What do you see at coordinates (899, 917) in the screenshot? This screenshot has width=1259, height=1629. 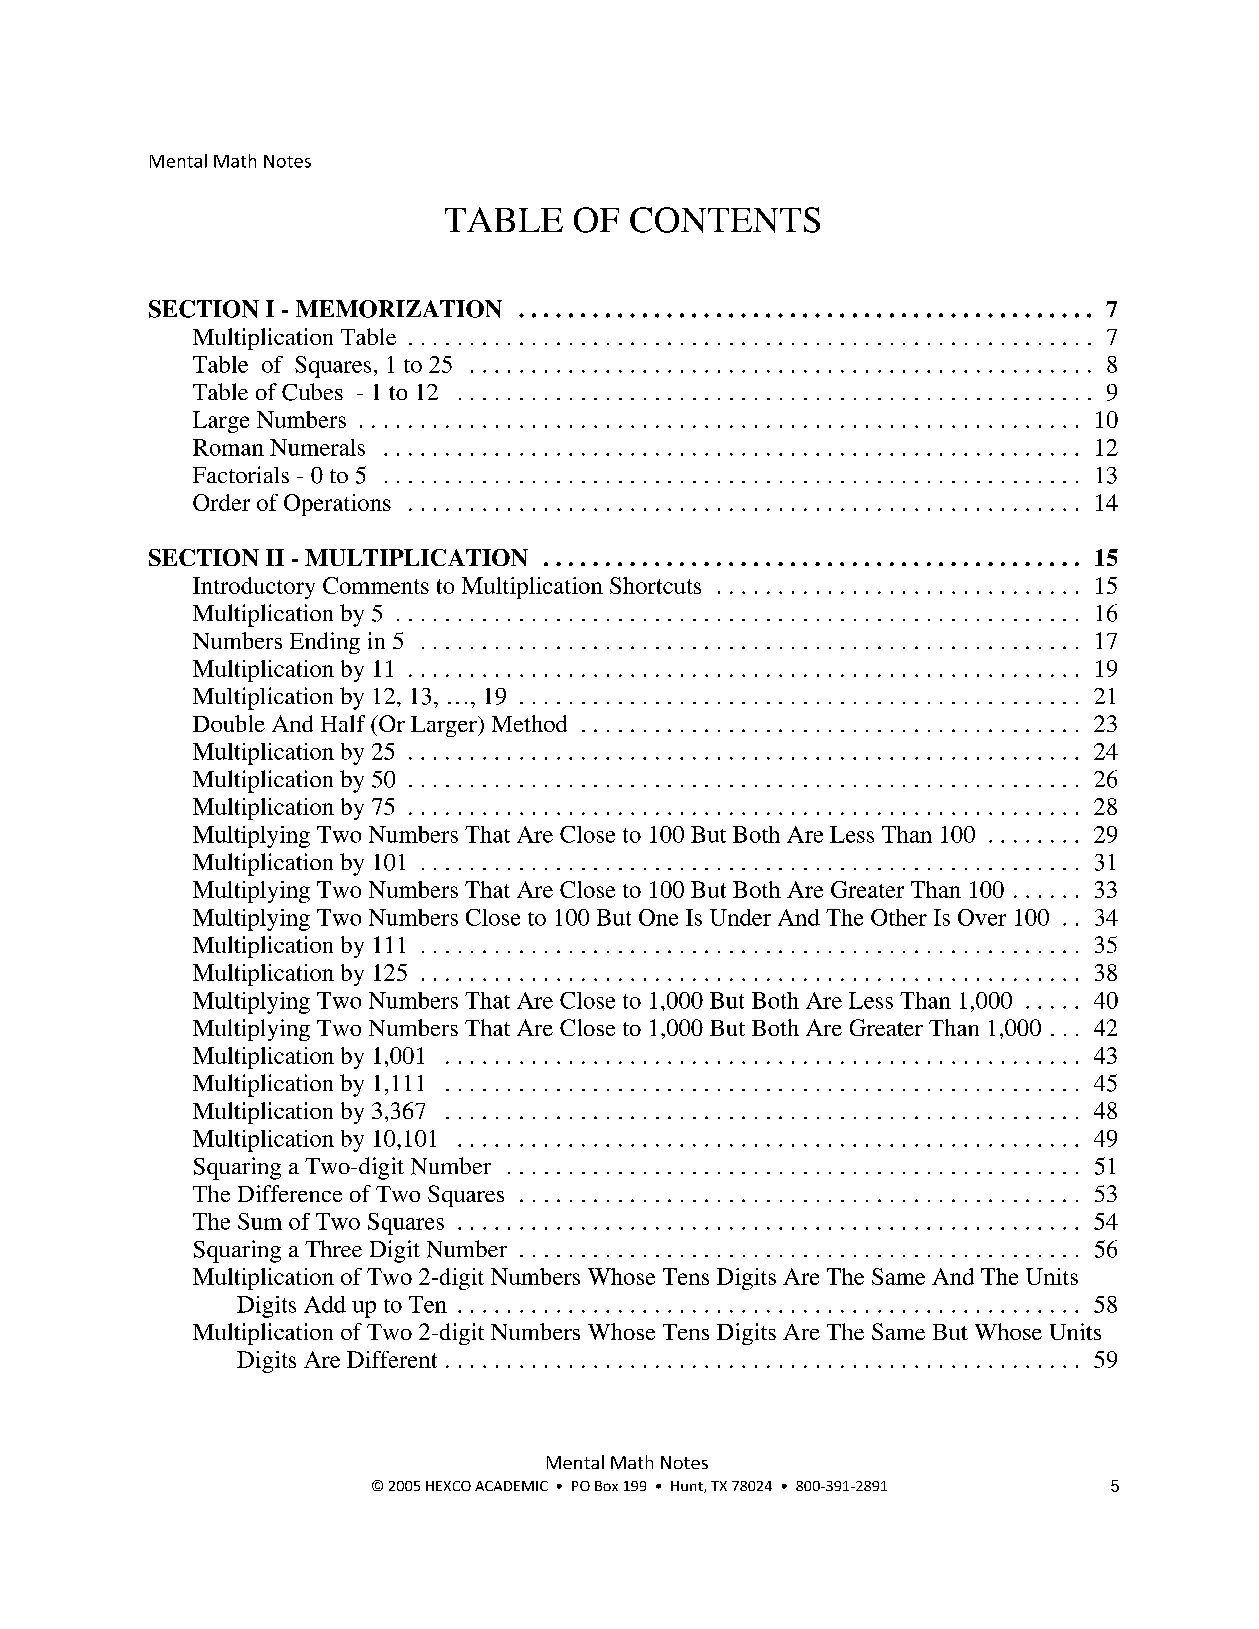 I see `Other` at bounding box center [899, 917].
